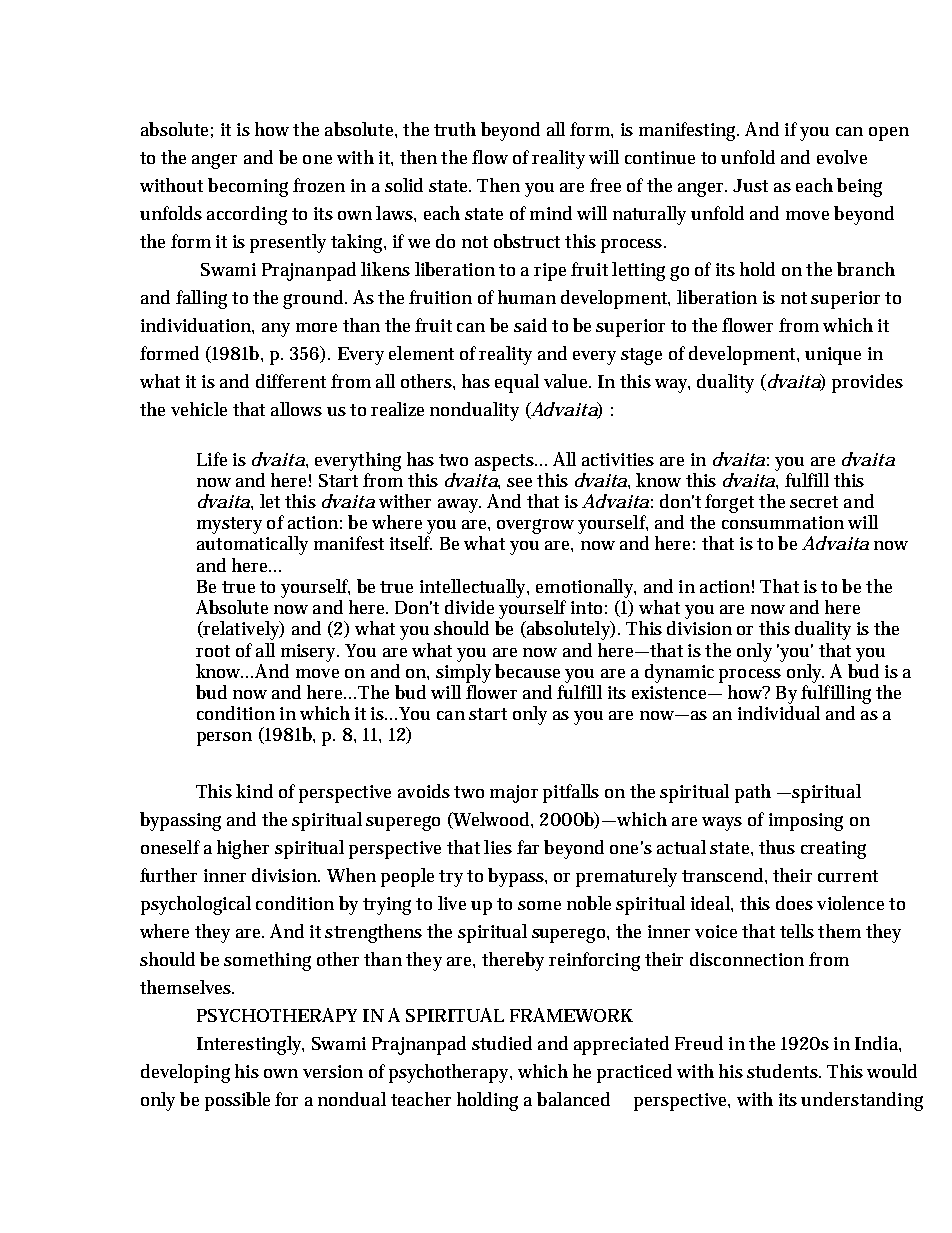 The image size is (952, 1233). I want to click on secret, so click(814, 502).
